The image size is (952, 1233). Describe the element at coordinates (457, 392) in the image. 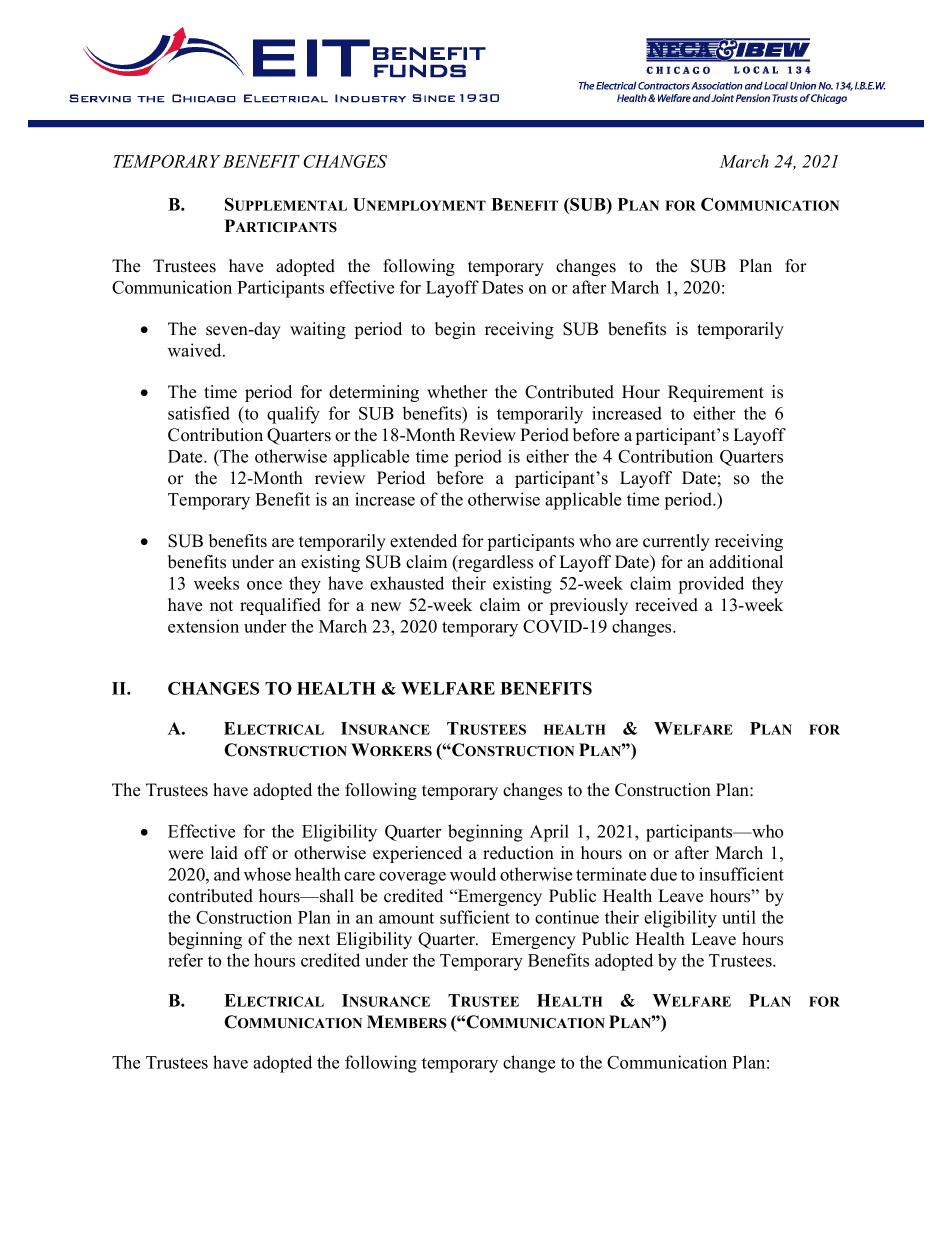

I see `whether` at that location.
